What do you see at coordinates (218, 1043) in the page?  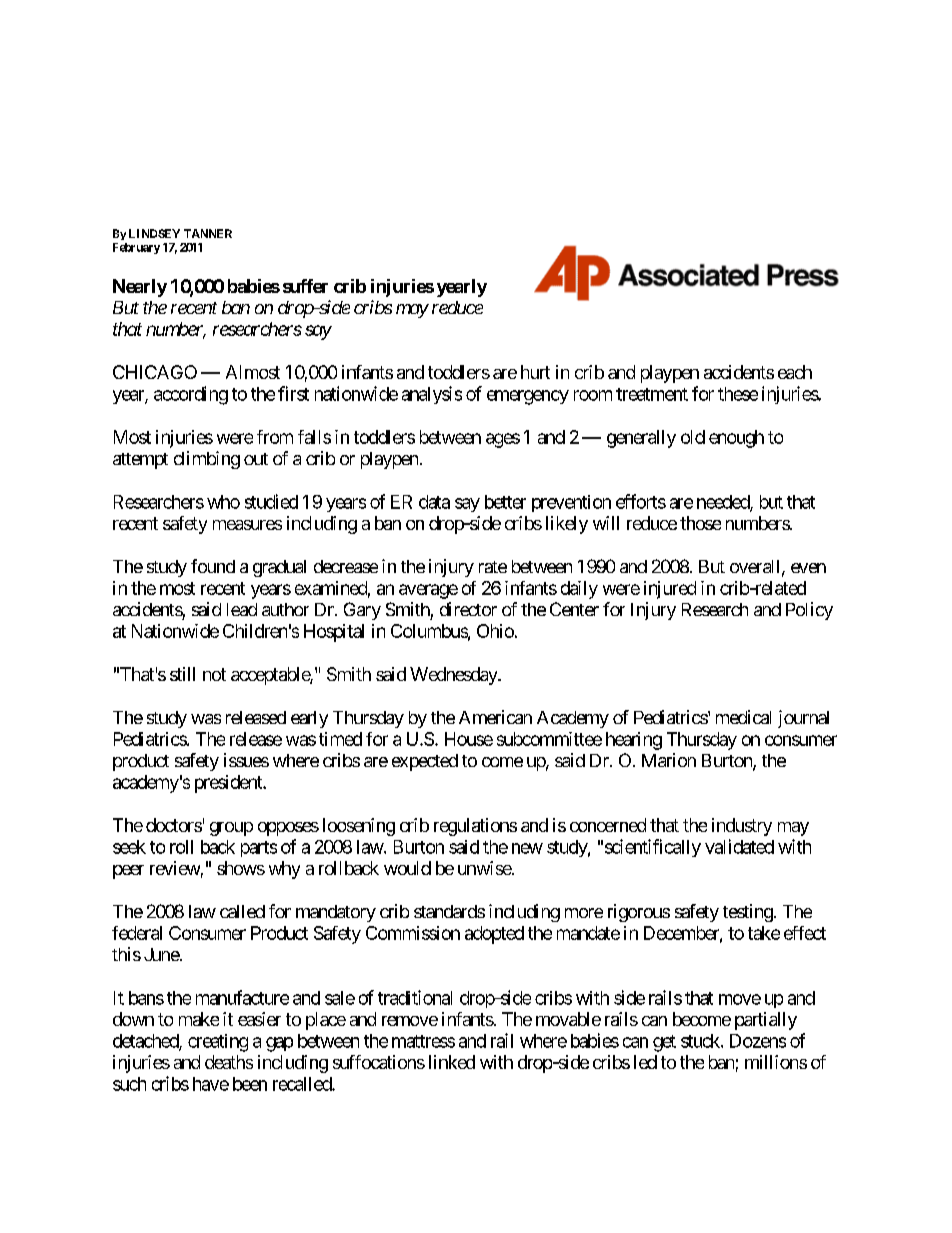 I see `creating` at bounding box center [218, 1043].
